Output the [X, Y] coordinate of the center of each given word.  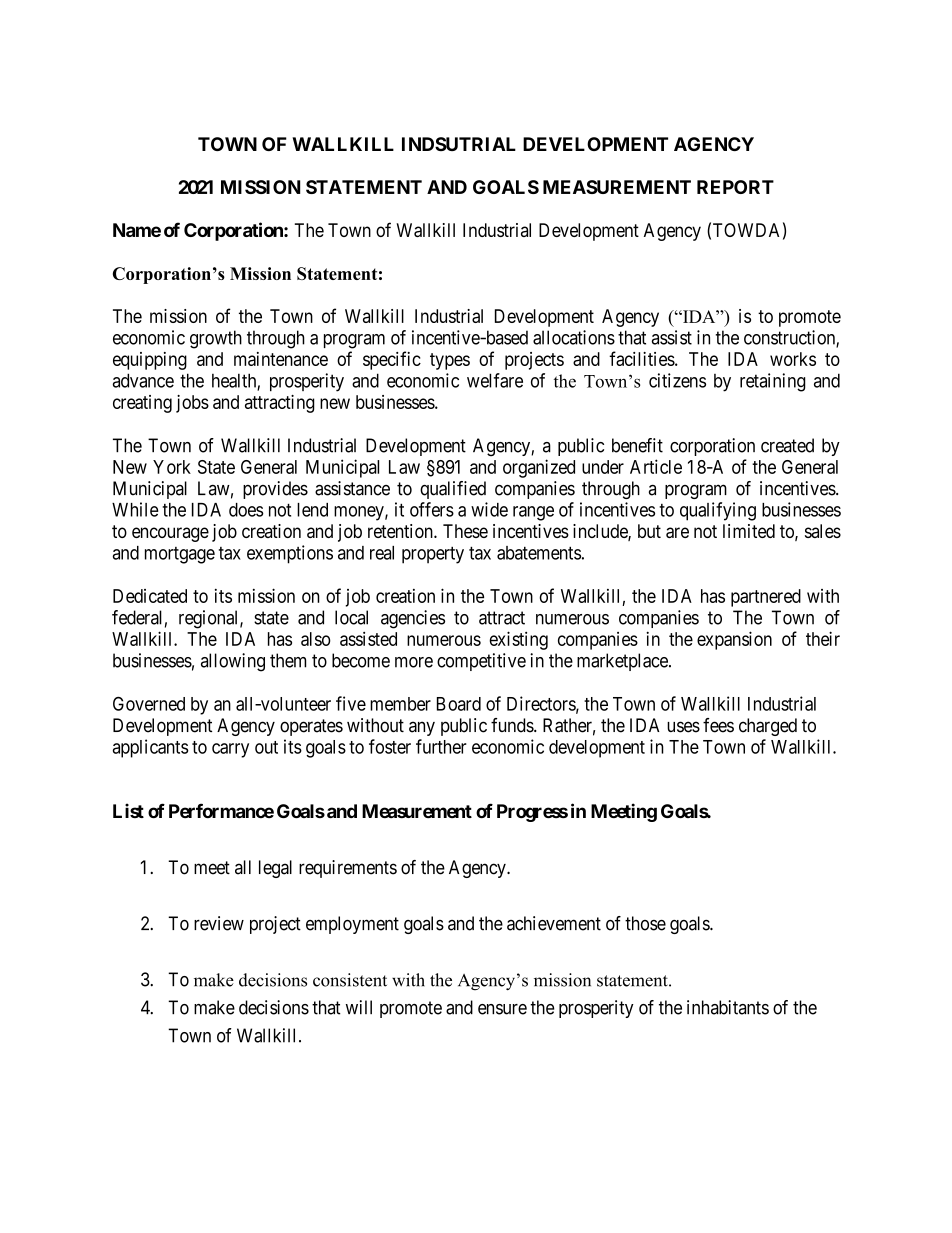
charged [768, 727]
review [219, 923]
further [441, 746]
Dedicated [150, 596]
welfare [495, 380]
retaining [773, 382]
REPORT [735, 187]
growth [216, 339]
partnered [766, 598]
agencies [413, 619]
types [450, 361]
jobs [192, 404]
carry [230, 750]
